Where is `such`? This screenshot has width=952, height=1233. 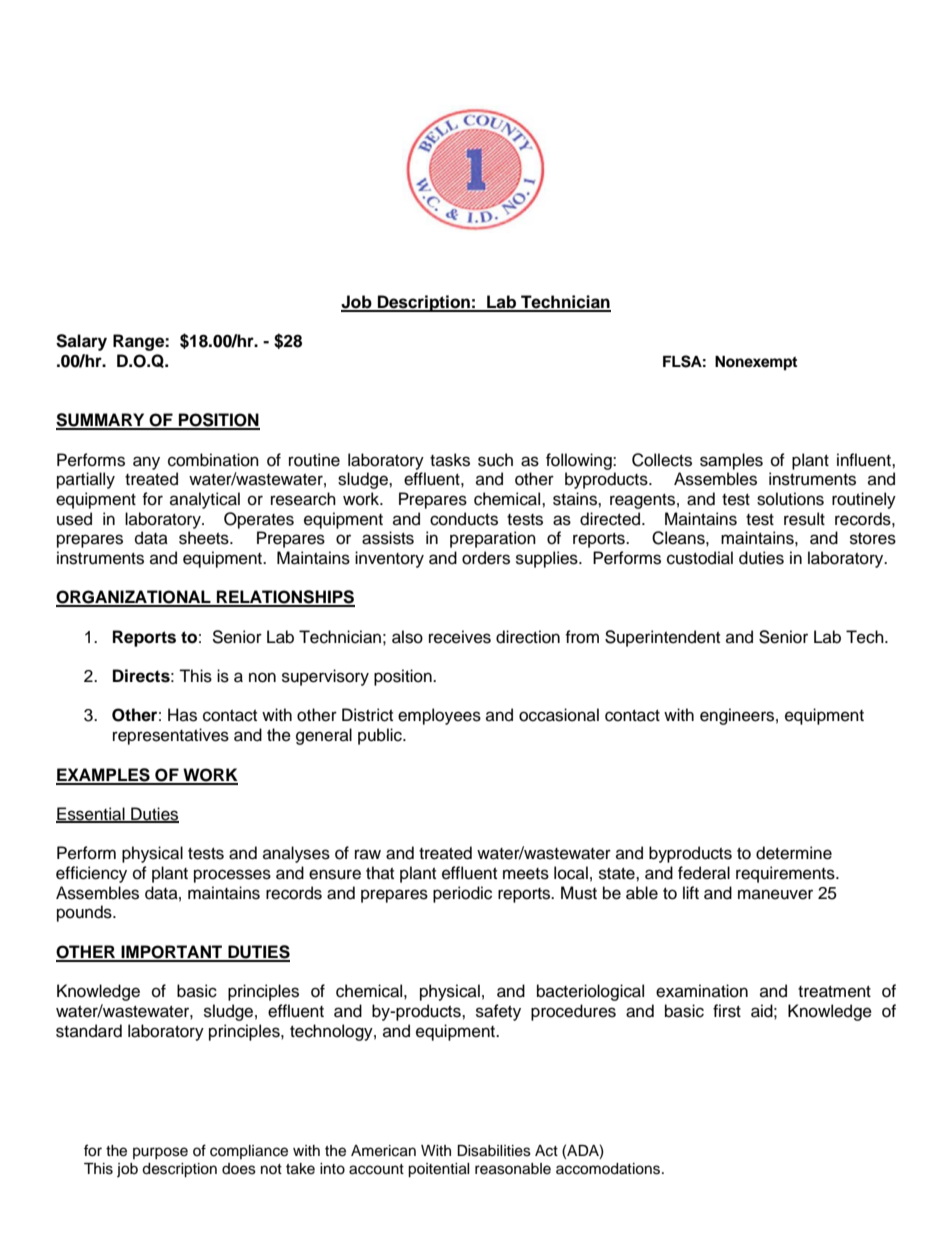 such is located at coordinates (495, 460).
